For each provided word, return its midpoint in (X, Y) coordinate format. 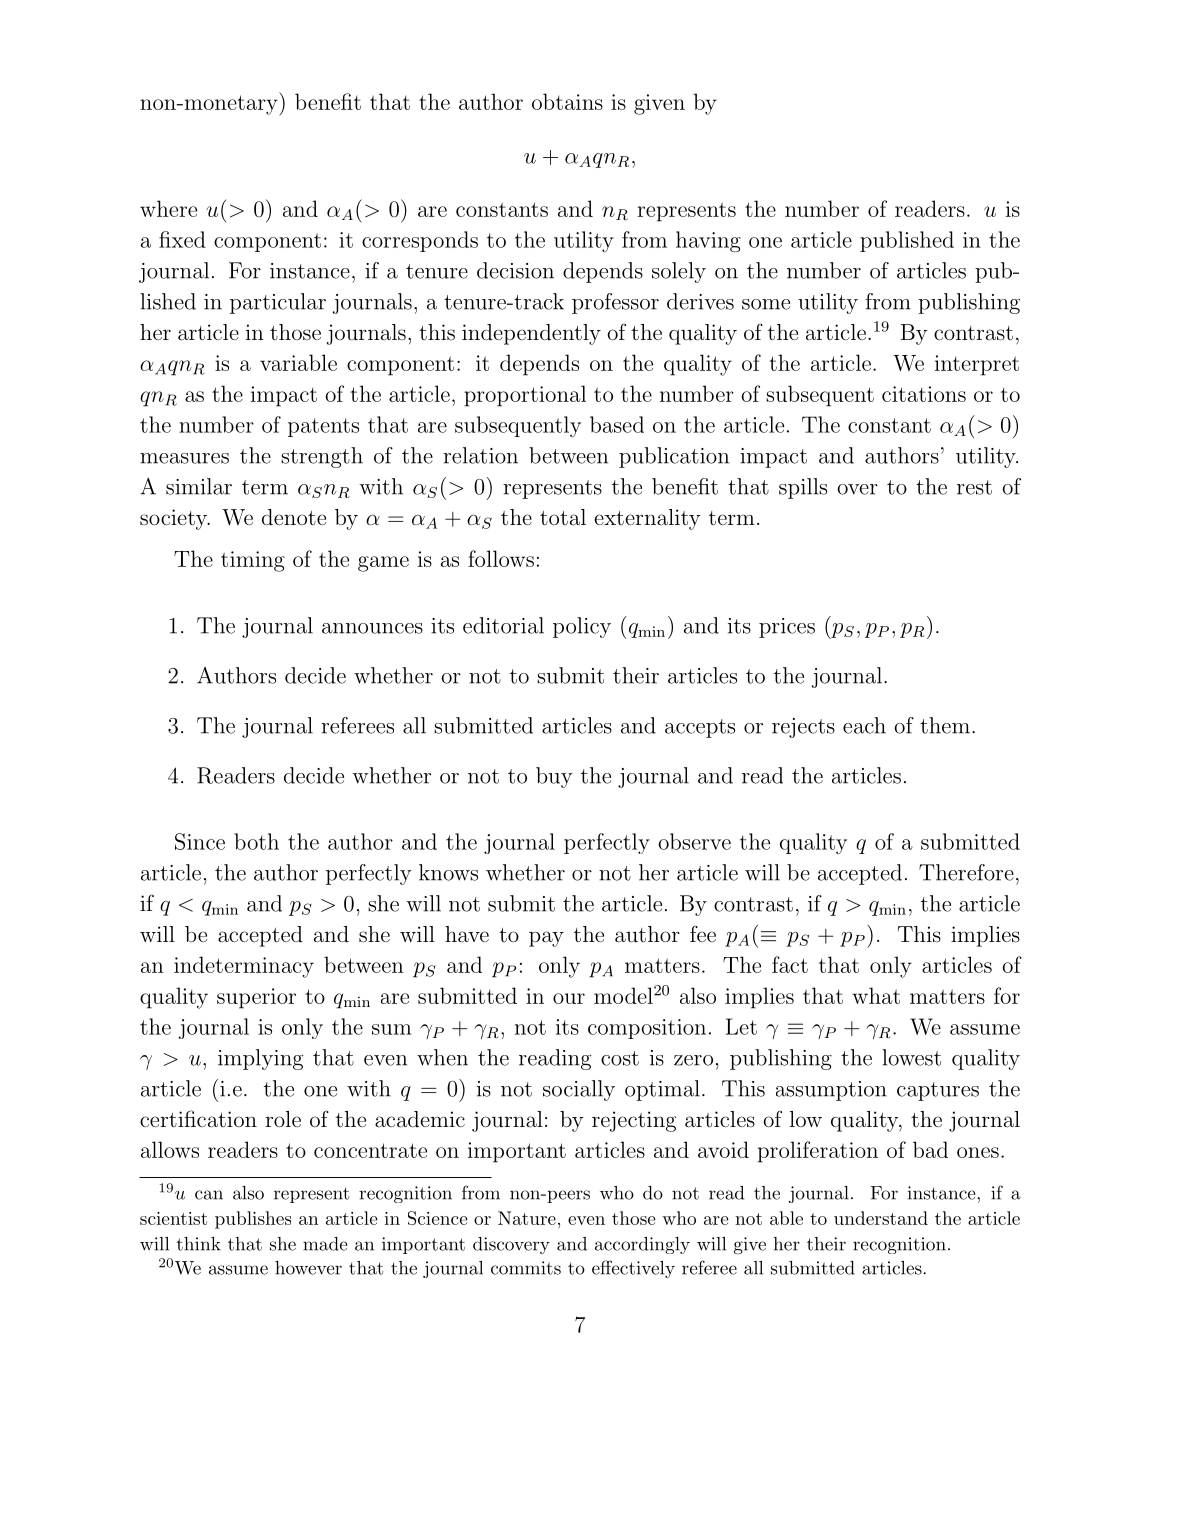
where (168, 208)
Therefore (966, 872)
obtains (567, 101)
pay (546, 939)
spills (803, 488)
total (563, 517)
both (256, 841)
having (708, 242)
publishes (253, 1220)
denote (294, 517)
